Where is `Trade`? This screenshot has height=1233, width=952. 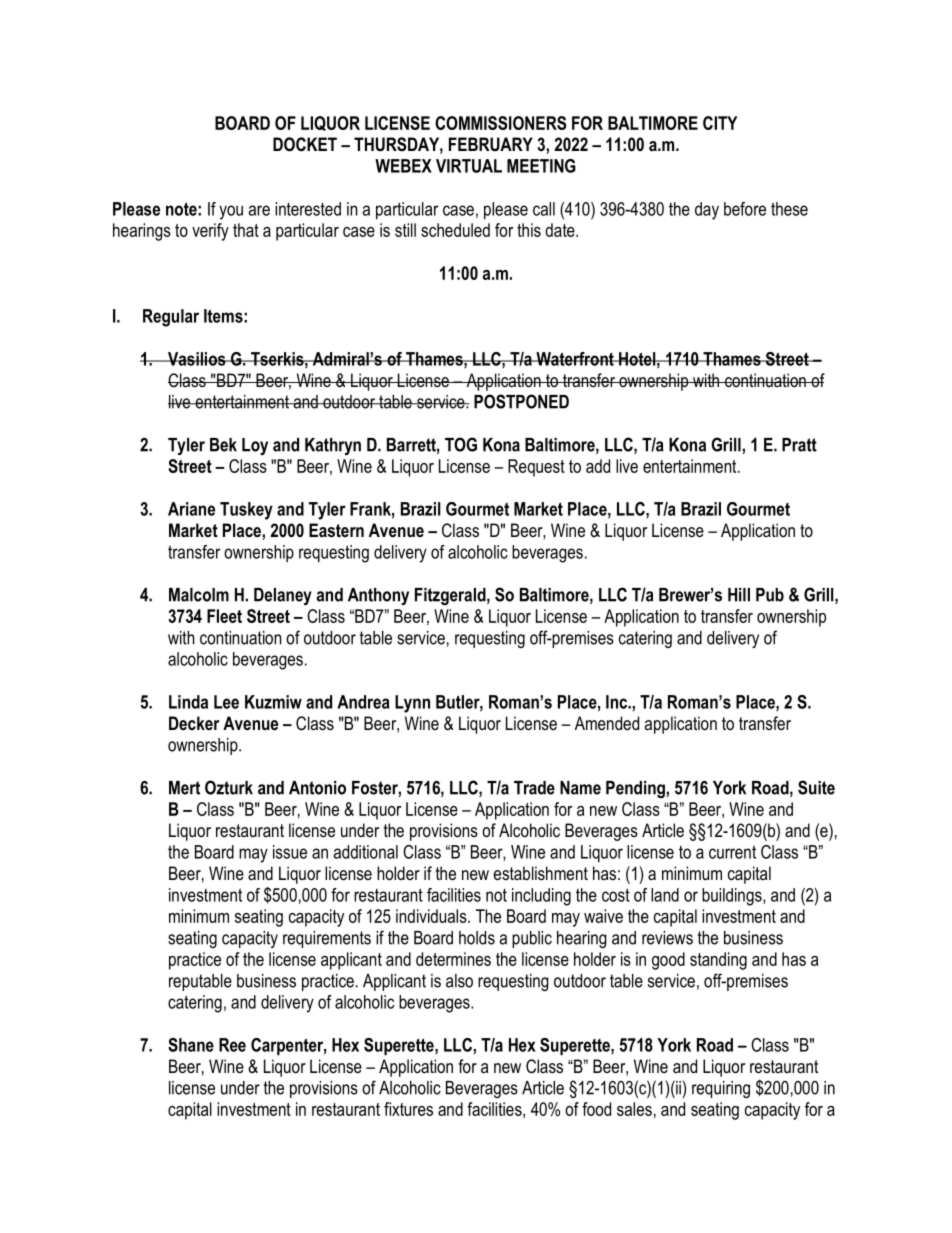 Trade is located at coordinates (534, 788).
